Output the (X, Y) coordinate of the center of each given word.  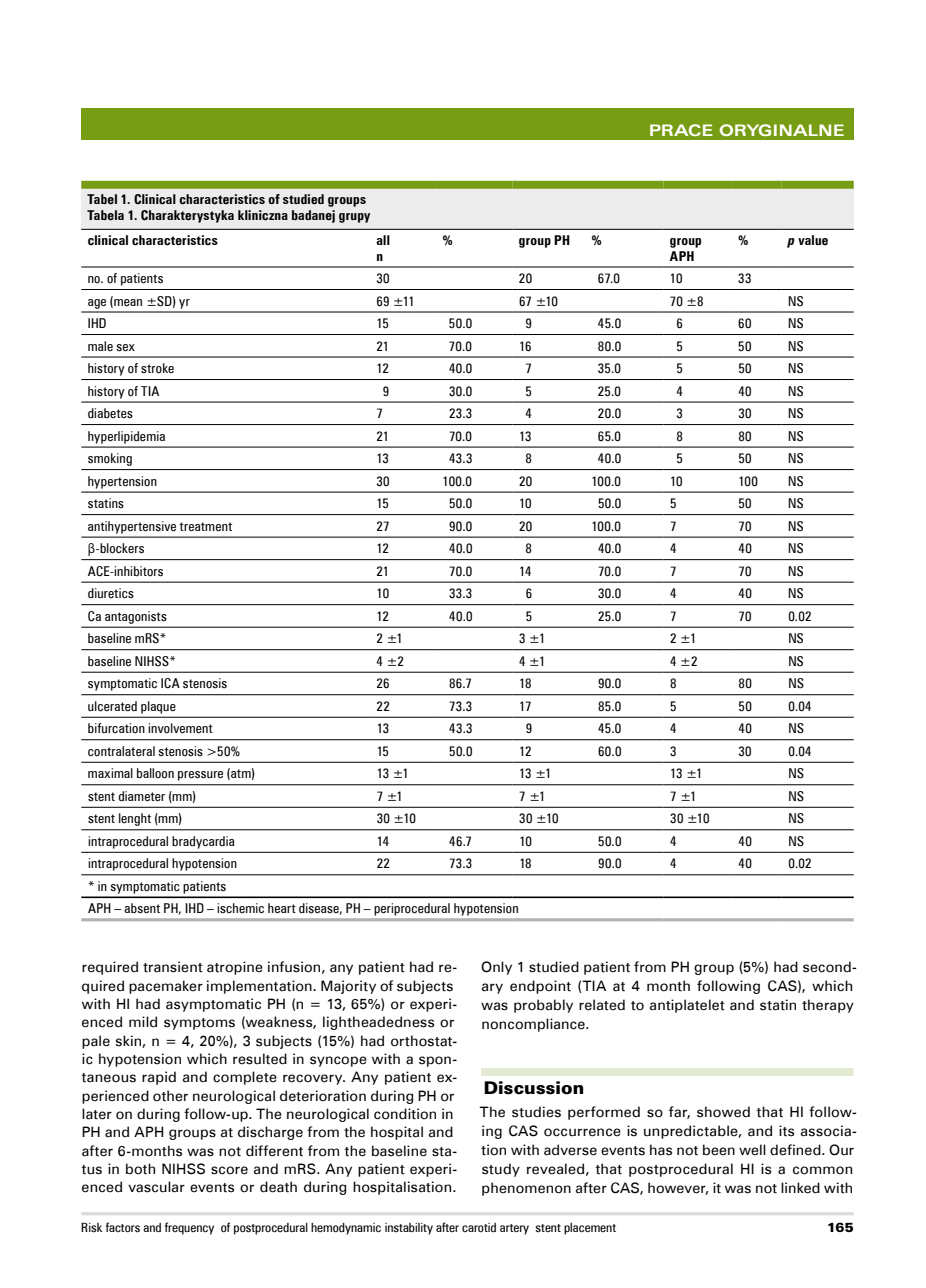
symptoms (199, 1024)
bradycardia (203, 842)
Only (496, 968)
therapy (828, 1006)
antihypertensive (132, 527)
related (602, 1005)
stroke (157, 368)
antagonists (135, 617)
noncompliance (534, 1025)
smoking (110, 459)
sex (125, 348)
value (813, 240)
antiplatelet (687, 1006)
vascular (156, 1187)
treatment (205, 527)
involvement (180, 728)
